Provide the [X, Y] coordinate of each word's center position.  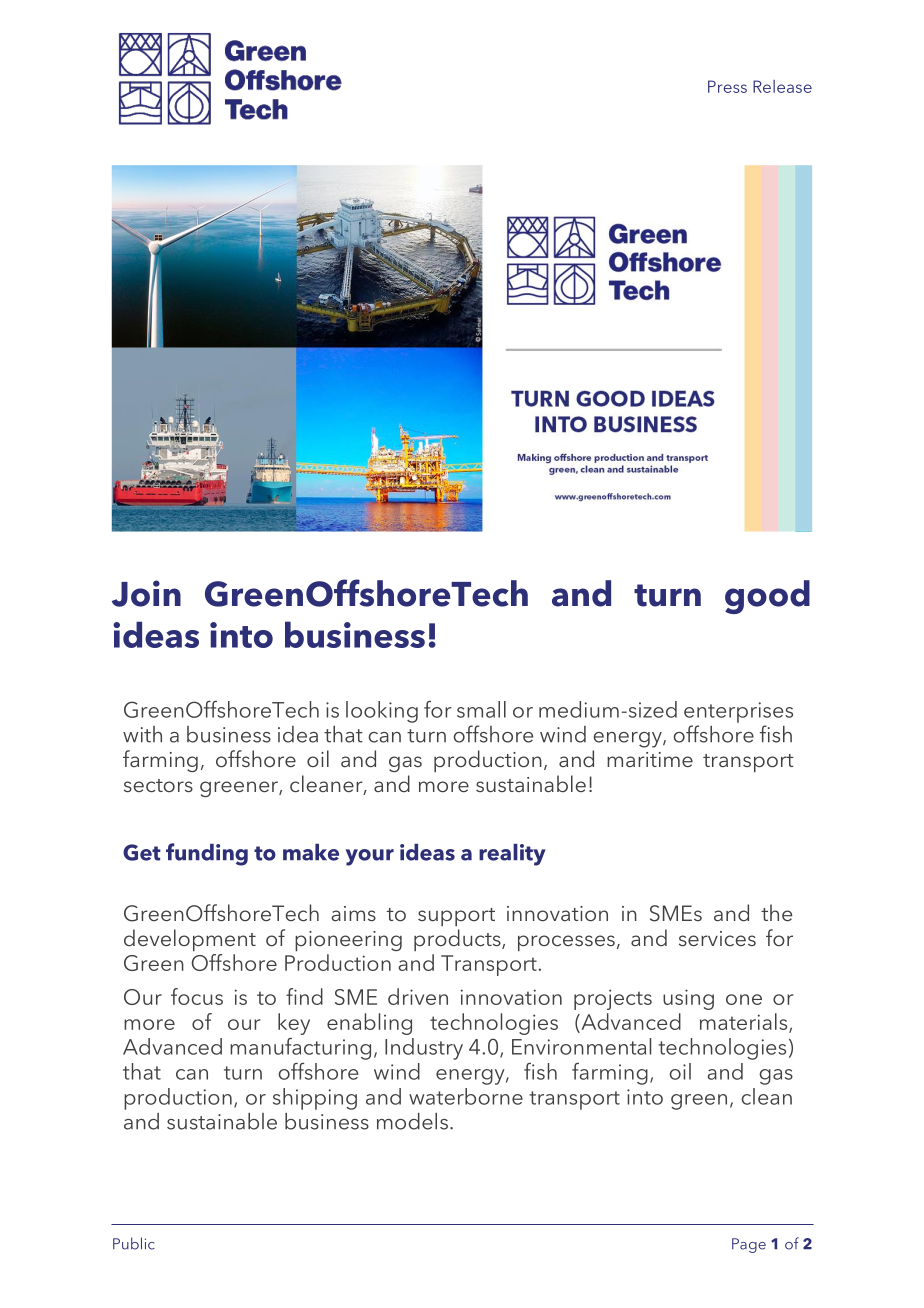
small [481, 709]
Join [146, 593]
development [190, 940]
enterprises [738, 712]
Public [134, 1243]
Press [727, 86]
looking [382, 712]
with [142, 734]
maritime [650, 759]
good [767, 597]
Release [782, 86]
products [458, 940]
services [717, 938]
